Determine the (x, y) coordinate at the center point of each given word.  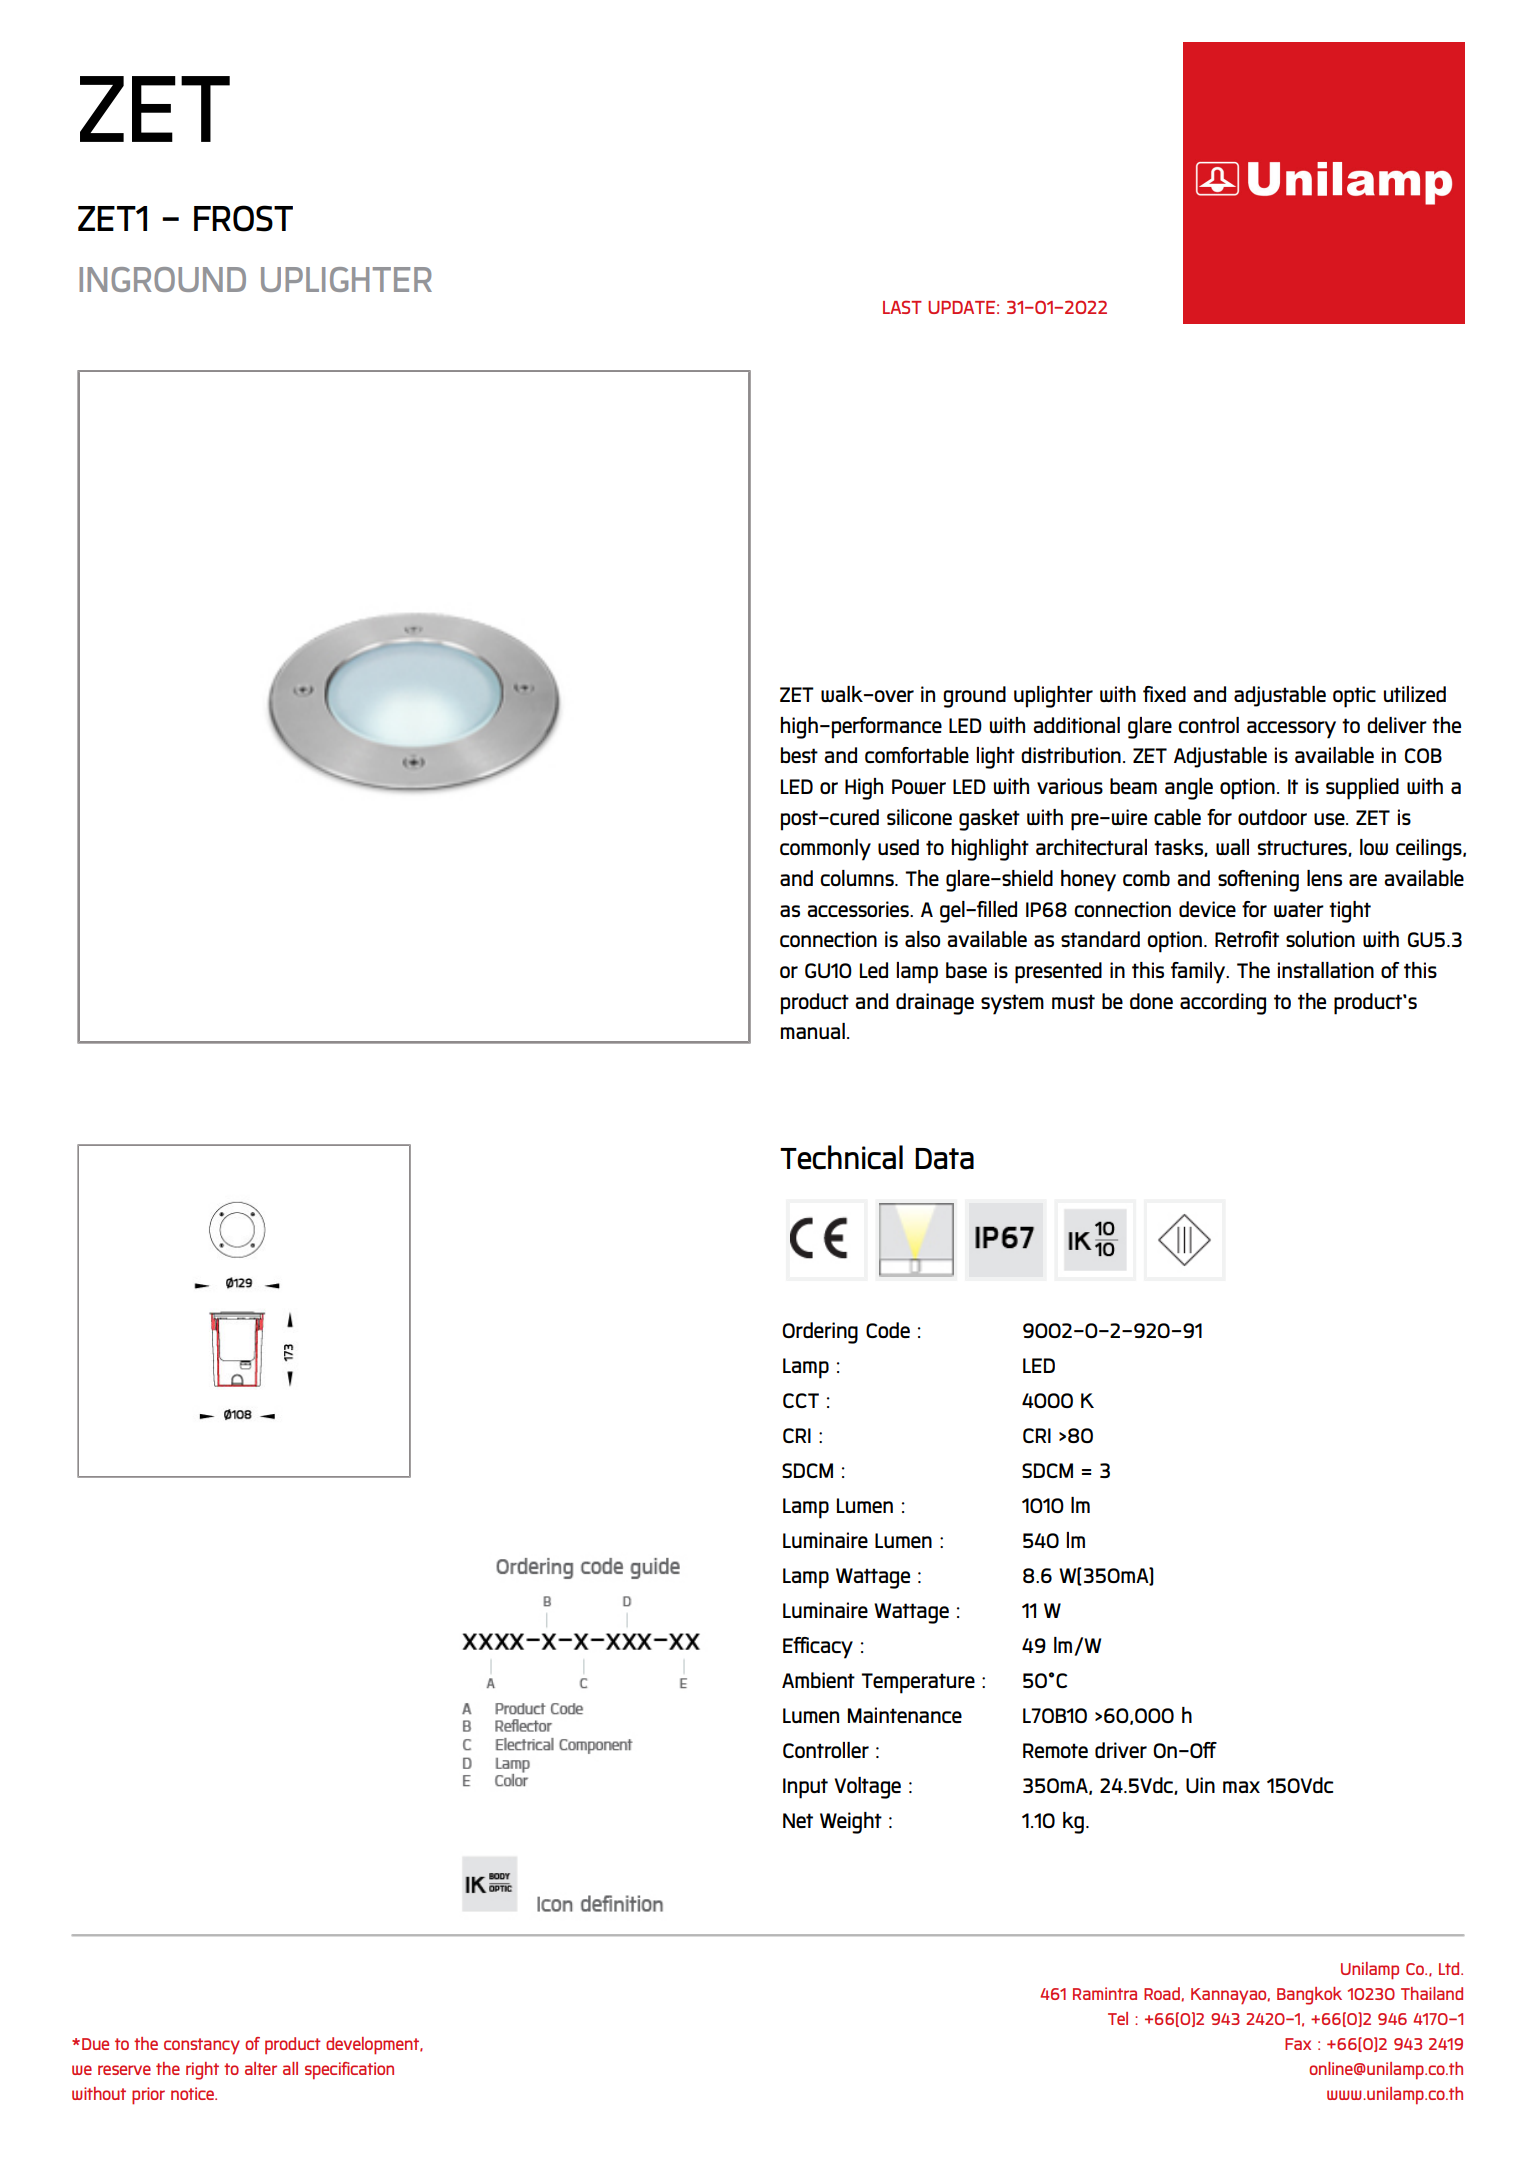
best (799, 755)
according (1223, 1004)
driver (1121, 1750)
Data (944, 1159)
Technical (841, 1157)
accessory (1291, 730)
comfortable (917, 755)
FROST (243, 218)
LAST (902, 307)
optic (1354, 697)
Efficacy (818, 1648)
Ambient (818, 1680)
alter (261, 2068)
